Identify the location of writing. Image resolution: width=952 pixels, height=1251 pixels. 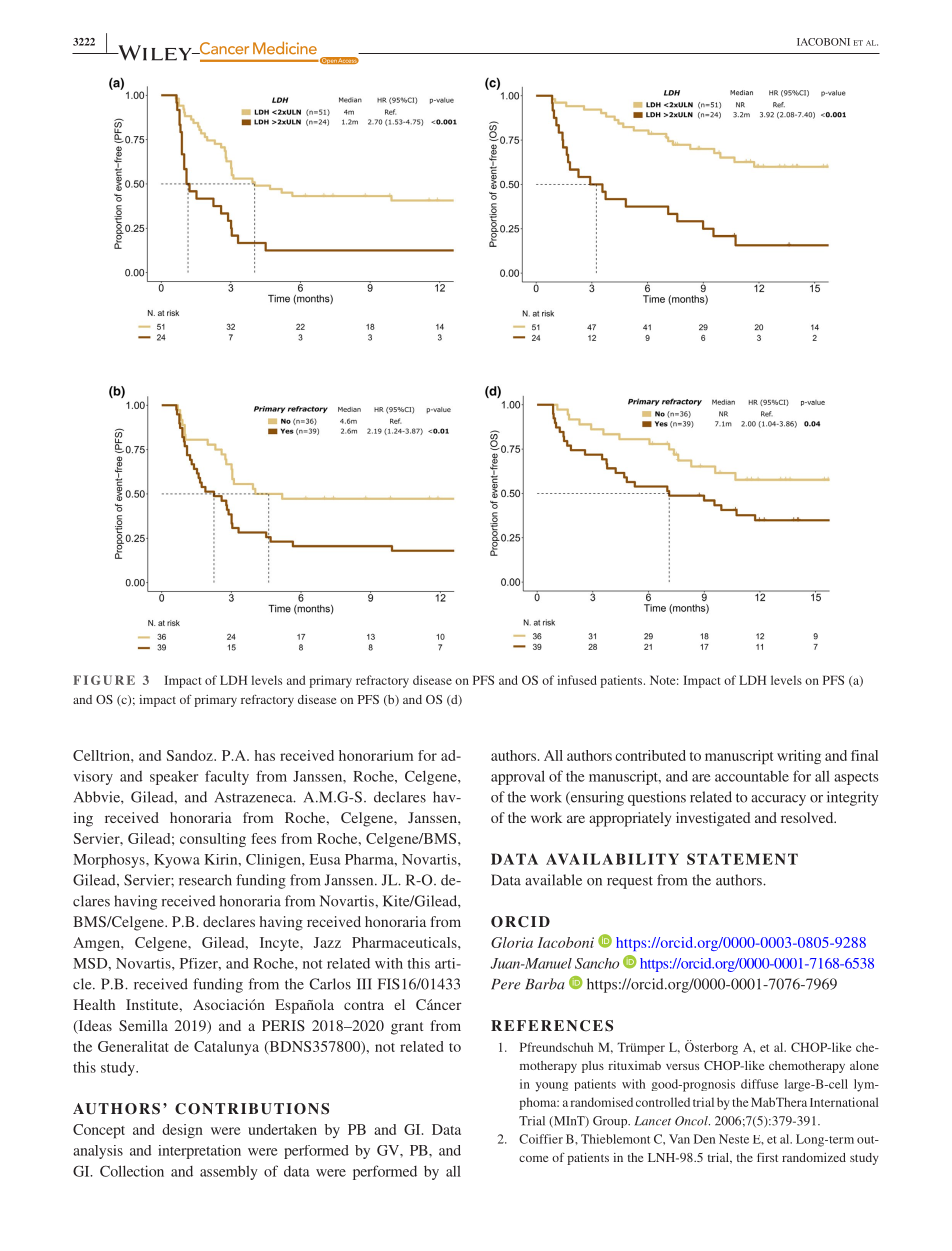
(799, 757).
